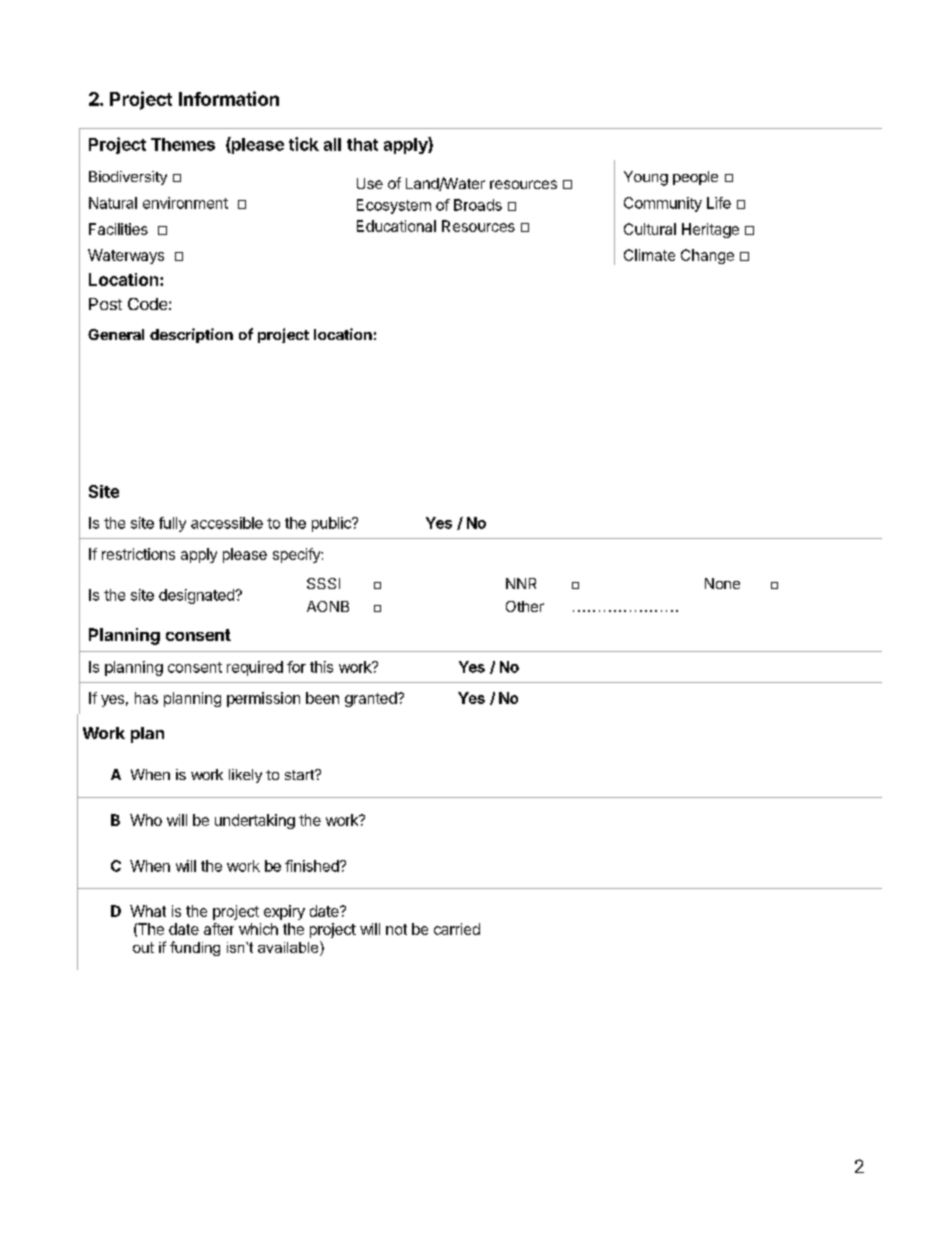 The width and height of the screenshot is (952, 1233). I want to click on What, so click(148, 911).
